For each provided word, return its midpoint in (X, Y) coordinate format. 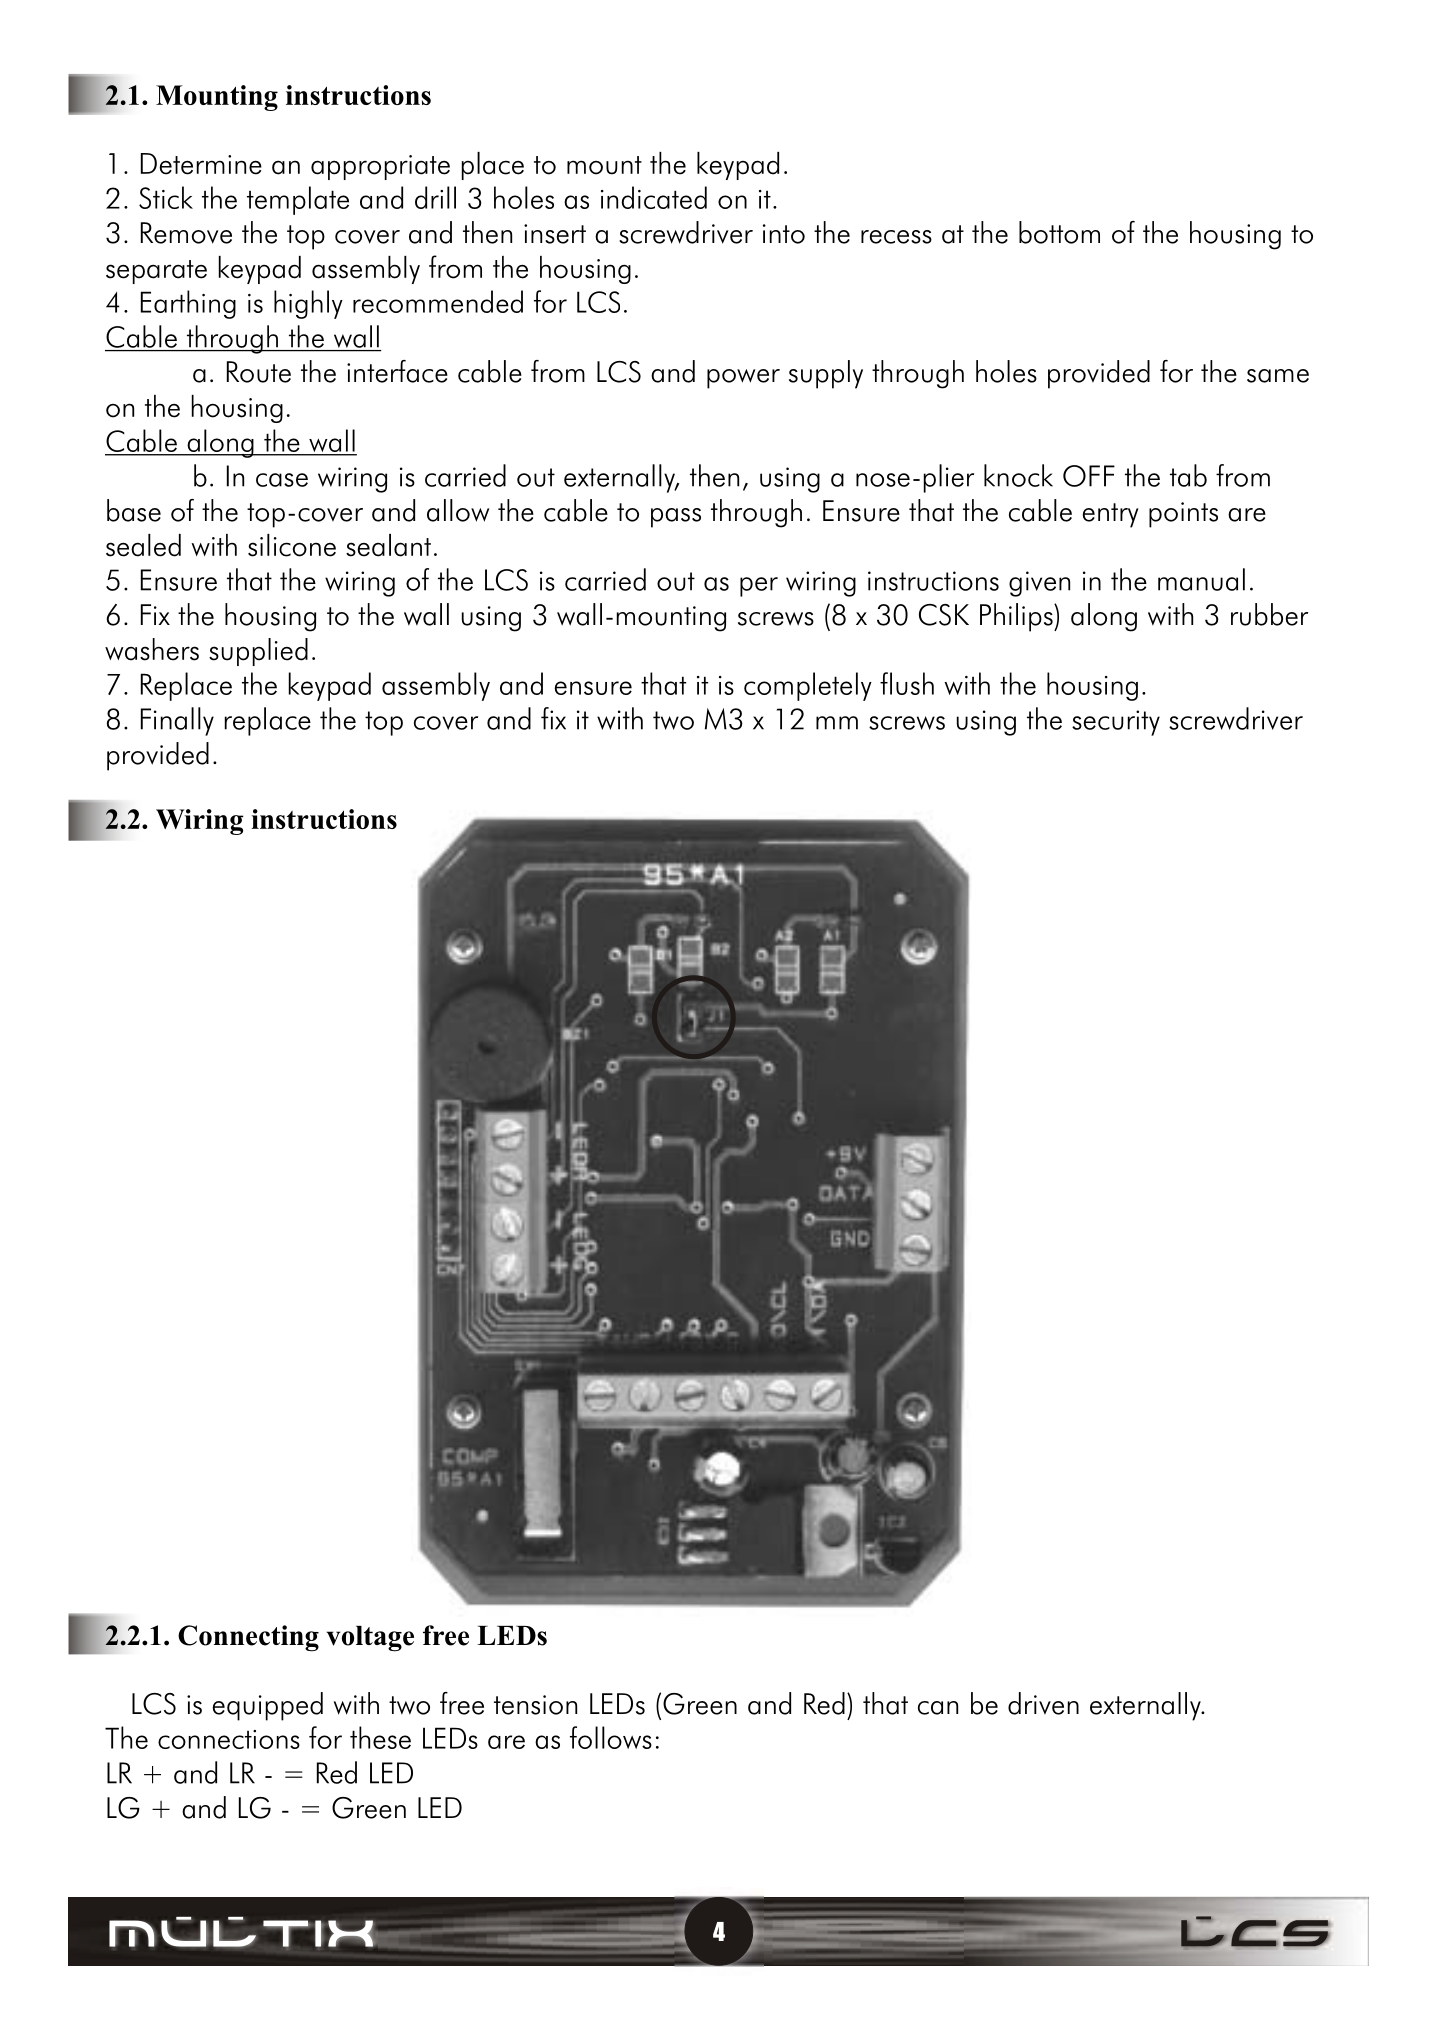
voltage (370, 1639)
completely (808, 686)
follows (611, 1737)
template (298, 200)
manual (1201, 579)
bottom (1059, 232)
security (1116, 723)
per (759, 587)
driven (1043, 1703)
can (938, 1708)
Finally (177, 721)
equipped (267, 1706)
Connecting (248, 1638)
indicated (654, 197)
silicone (292, 545)
